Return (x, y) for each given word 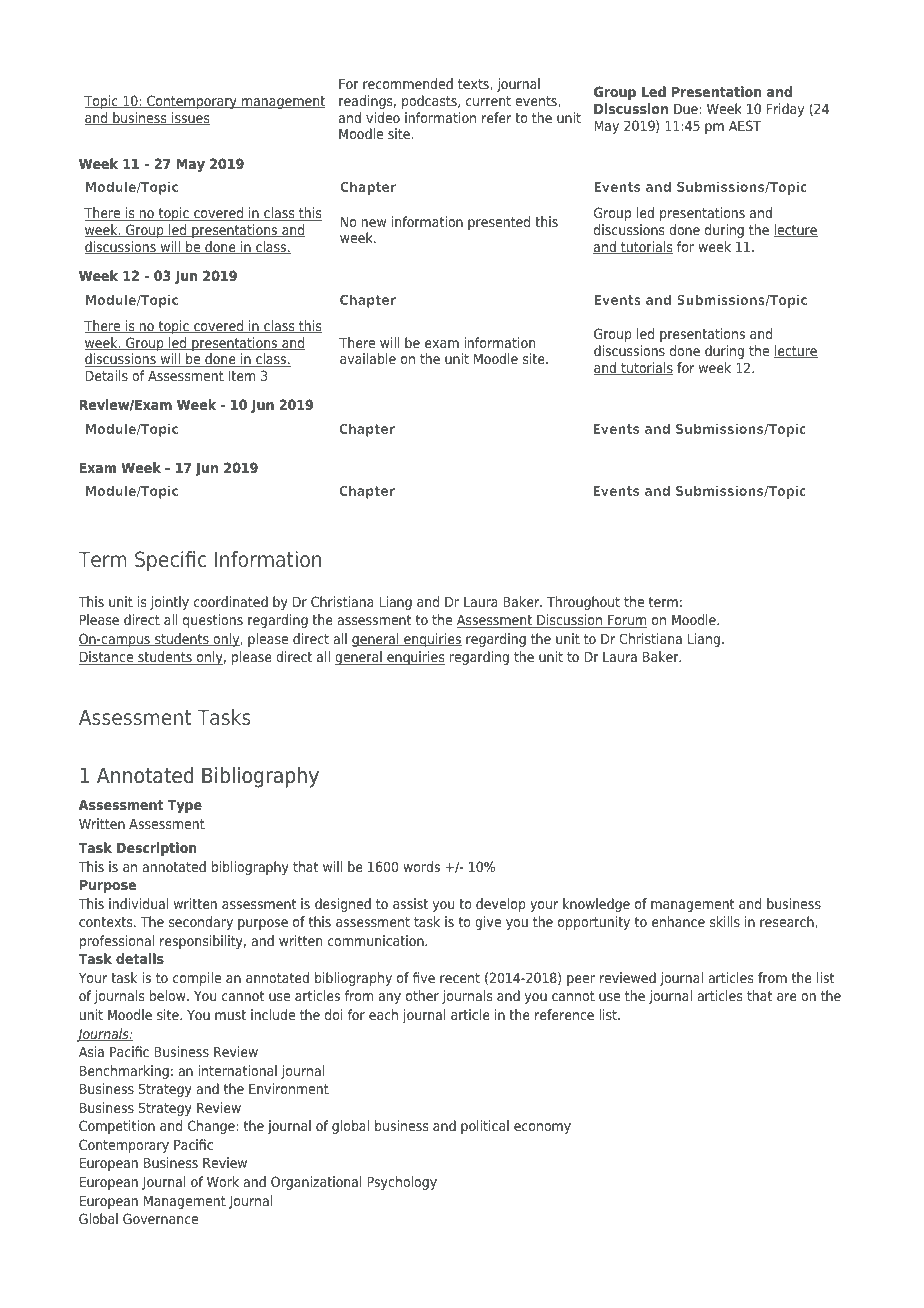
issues (190, 118)
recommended (408, 83)
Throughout (583, 603)
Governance (160, 1218)
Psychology (402, 1183)
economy (542, 1128)
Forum (626, 621)
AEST (745, 125)
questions (213, 621)
